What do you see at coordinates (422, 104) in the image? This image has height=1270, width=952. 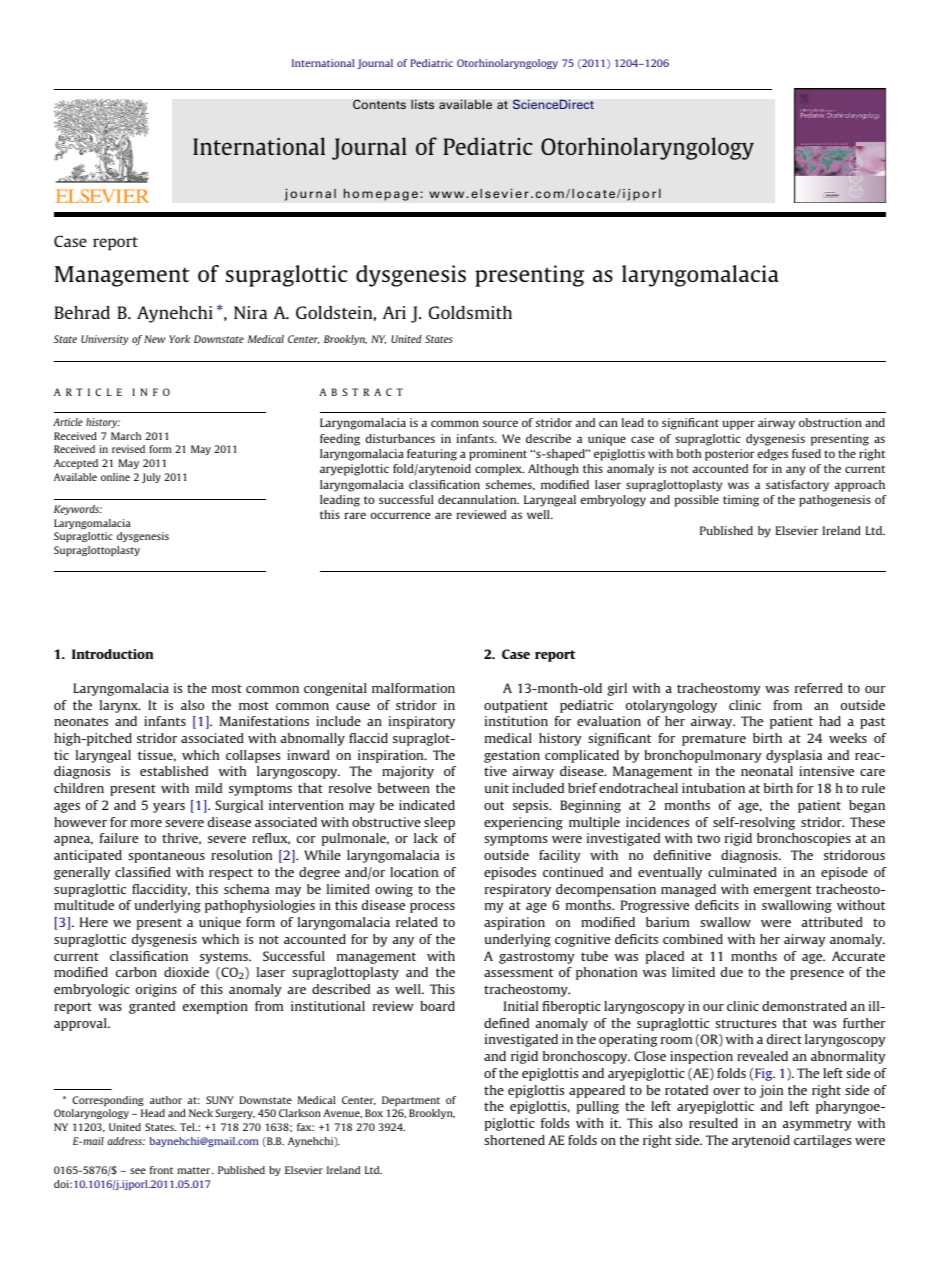 I see `lists` at bounding box center [422, 104].
